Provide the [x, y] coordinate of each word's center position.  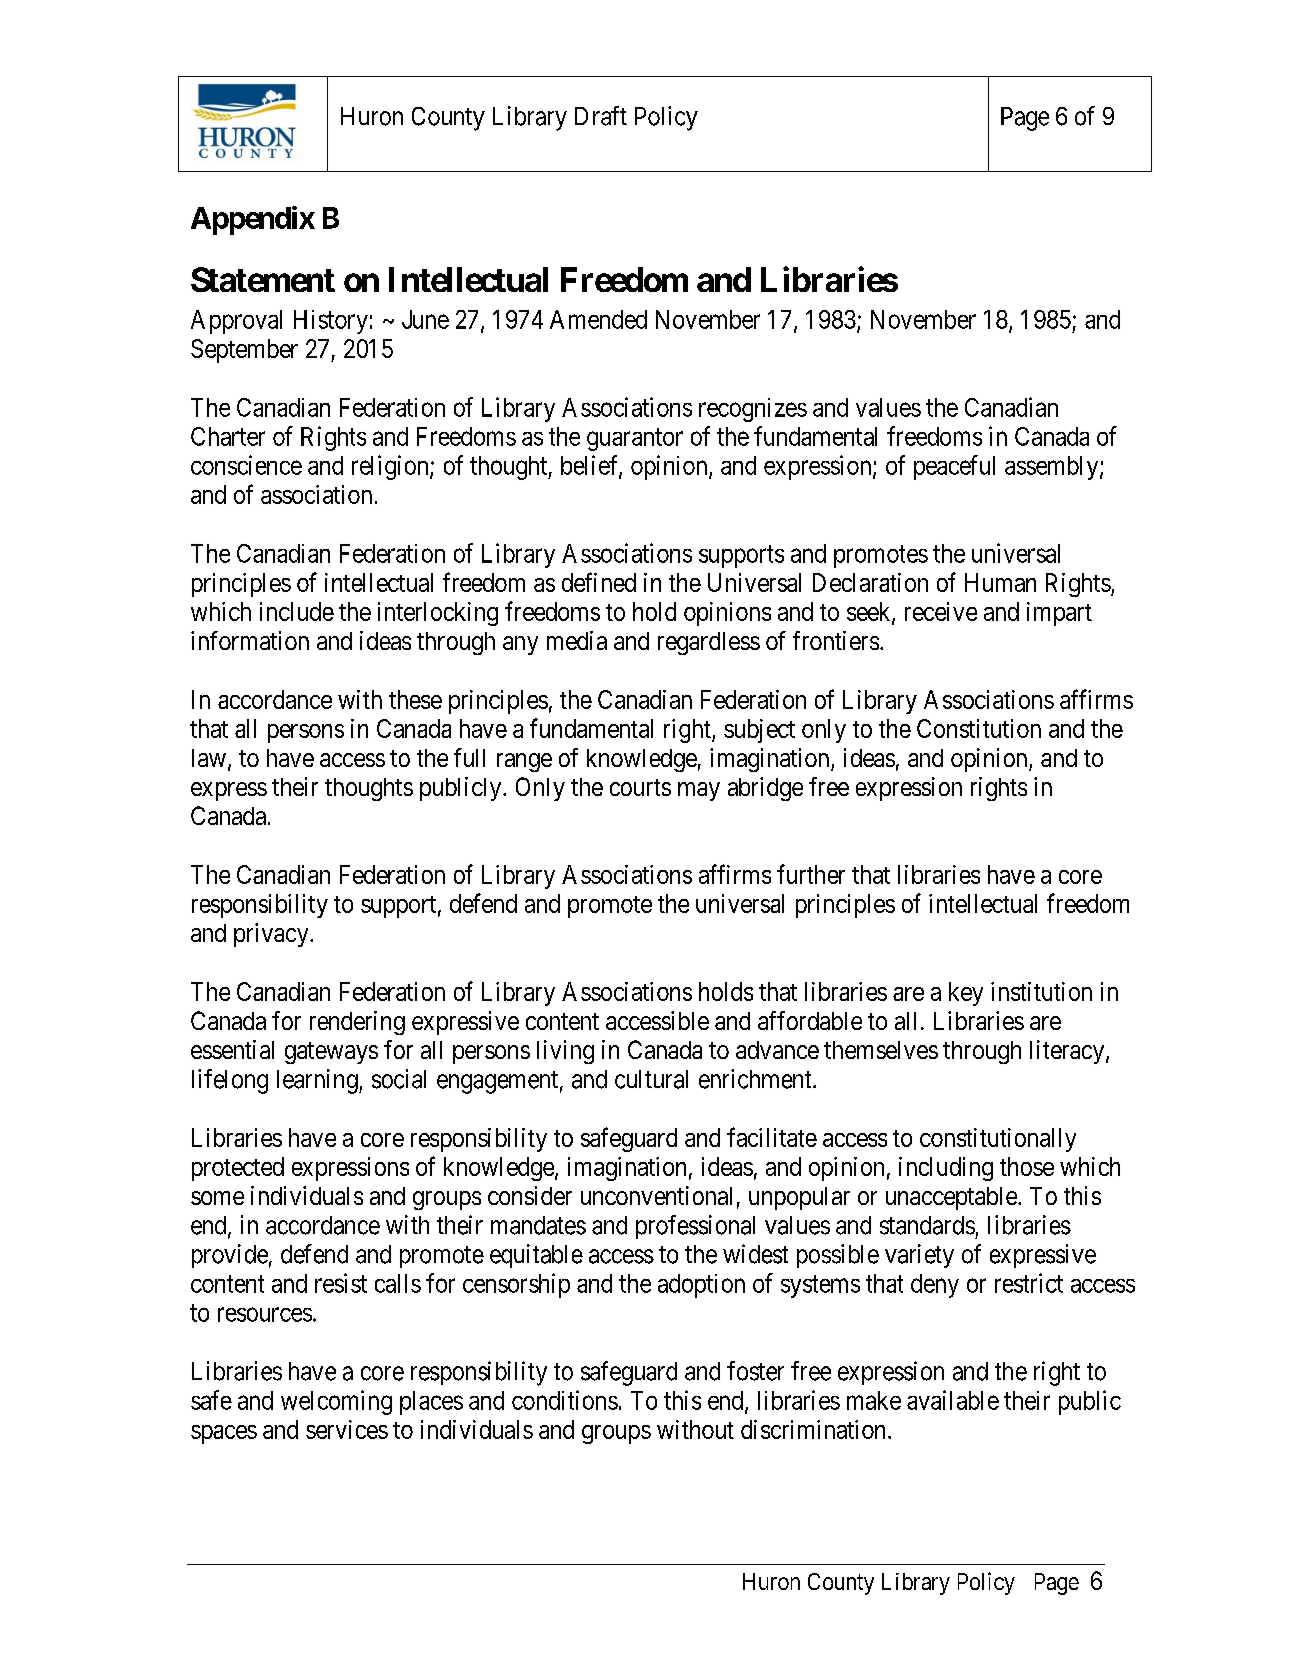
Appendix [253, 220]
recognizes [753, 410]
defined [599, 582]
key [966, 994]
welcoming [336, 1402]
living [565, 1052]
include [297, 611]
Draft [601, 116]
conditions [565, 1400]
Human [1000, 582]
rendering [357, 1023]
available [953, 1400]
